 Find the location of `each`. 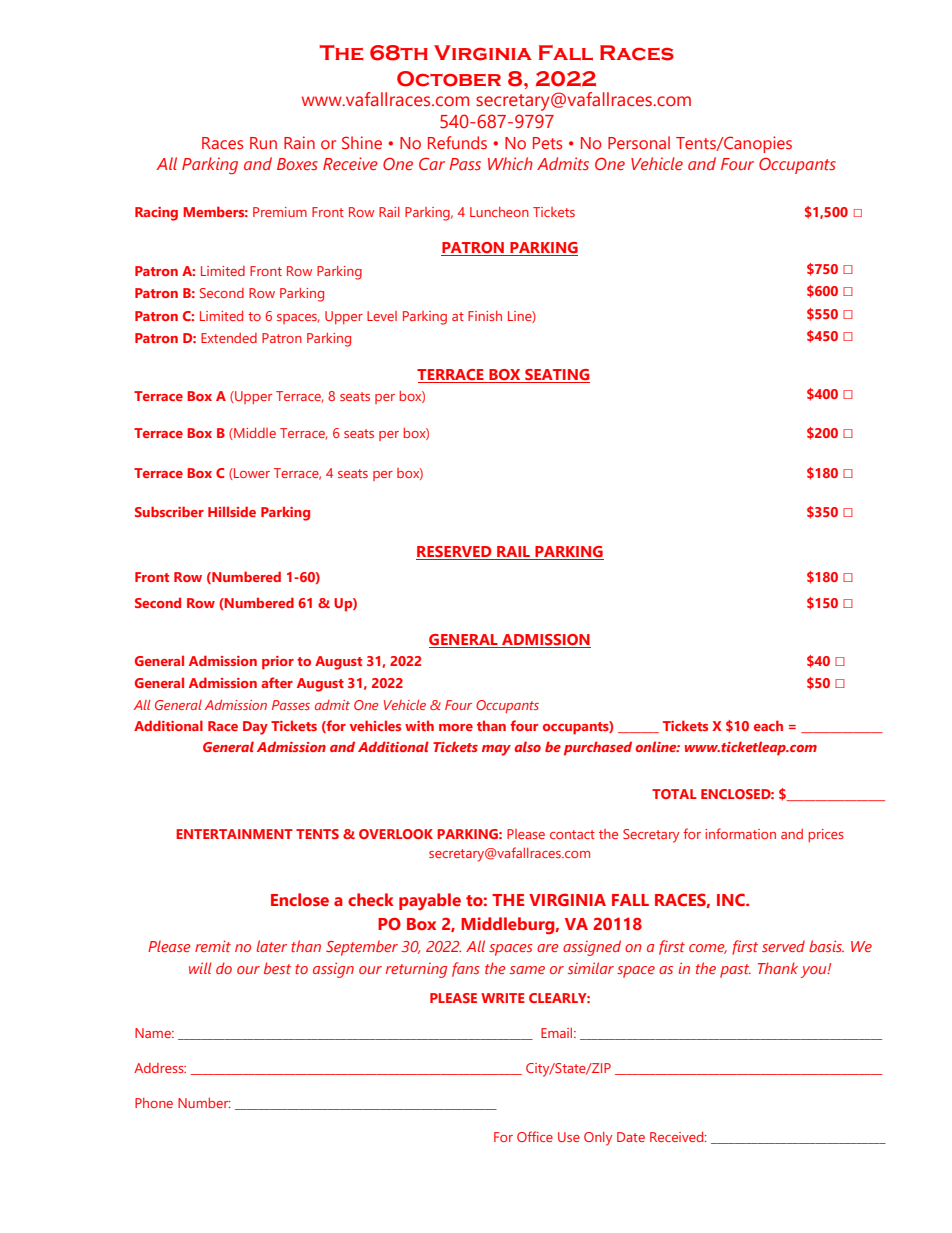

each is located at coordinates (768, 725).
